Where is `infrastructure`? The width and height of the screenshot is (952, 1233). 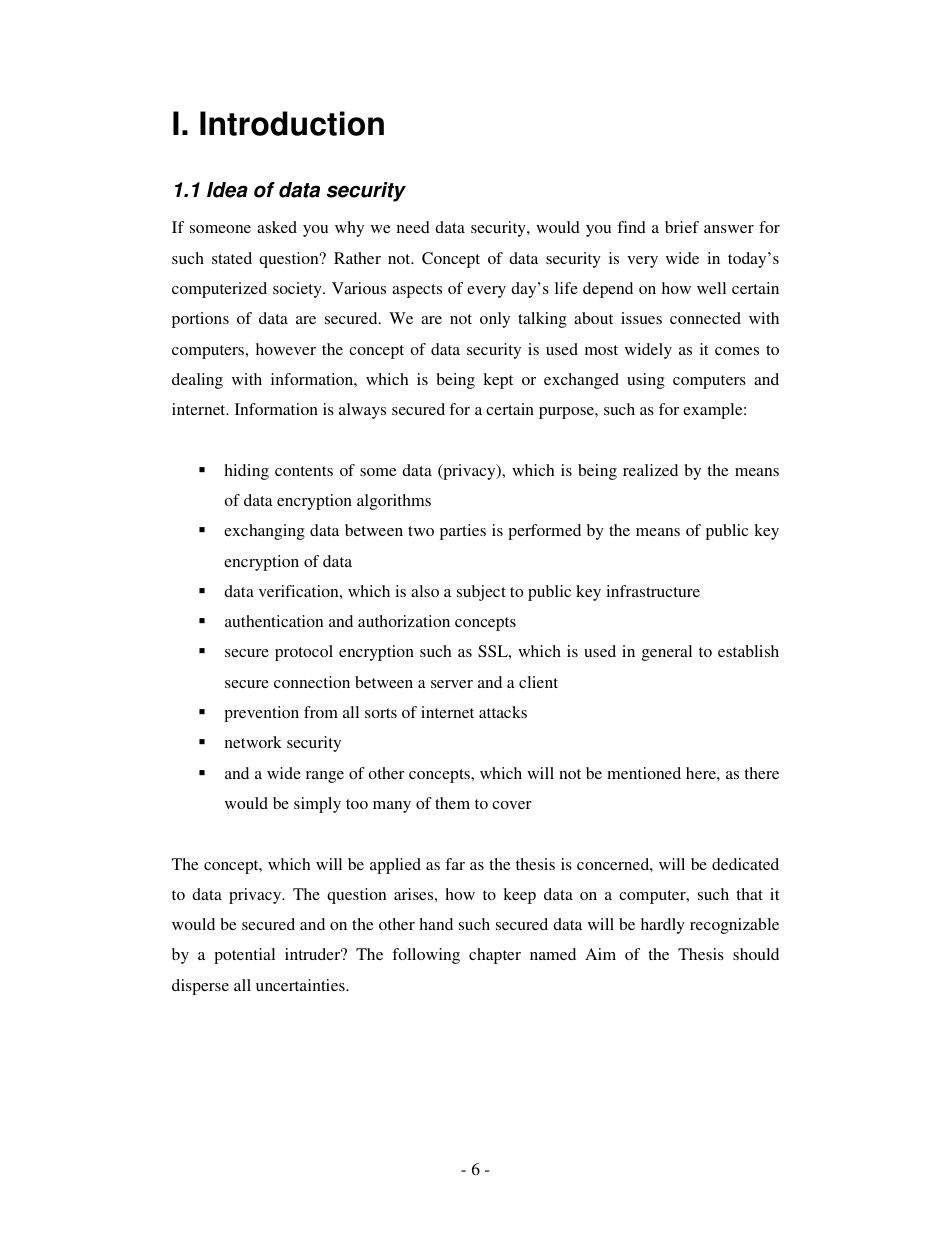 infrastructure is located at coordinates (653, 591).
